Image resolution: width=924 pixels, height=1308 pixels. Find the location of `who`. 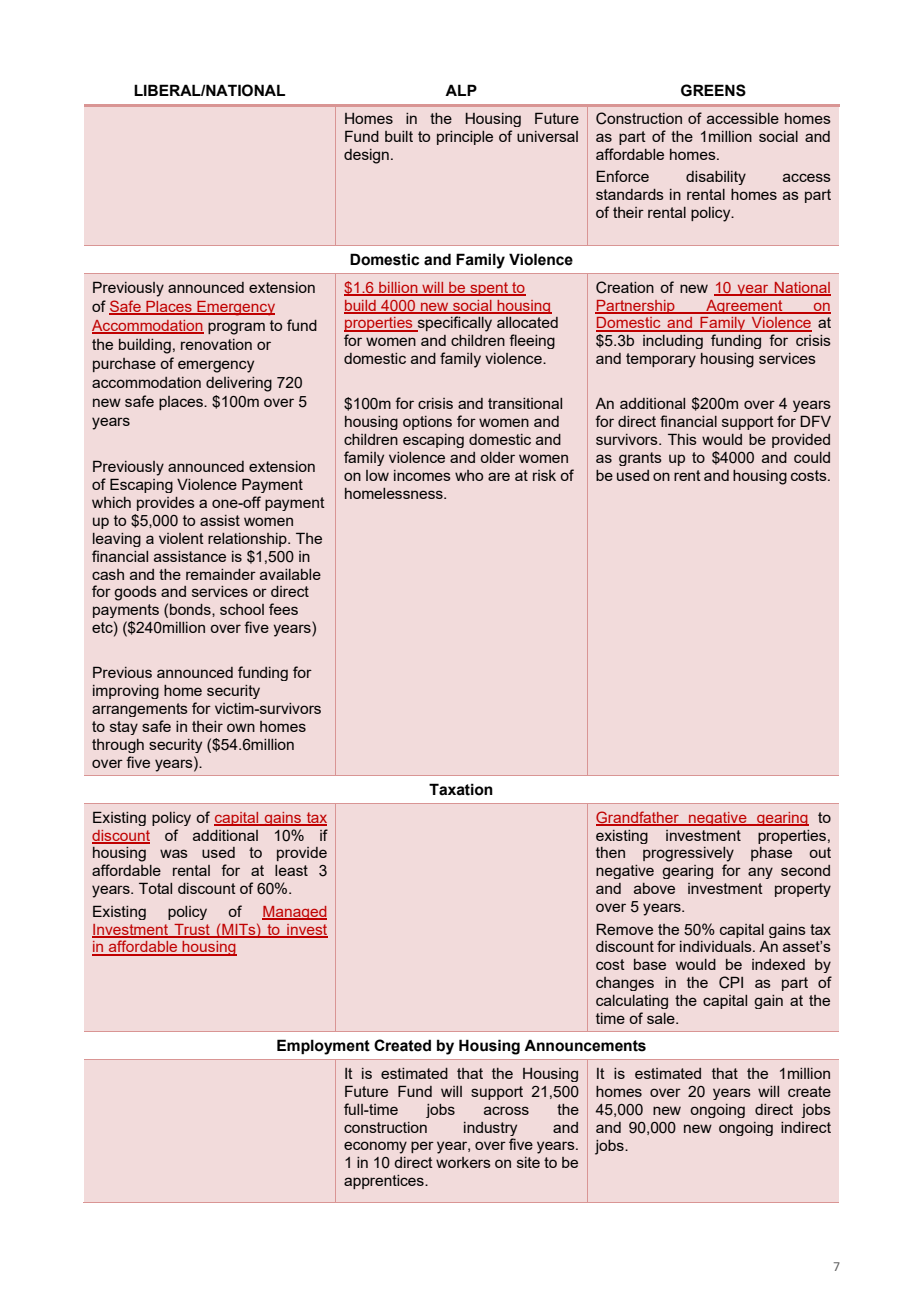

who is located at coordinates (469, 475).
